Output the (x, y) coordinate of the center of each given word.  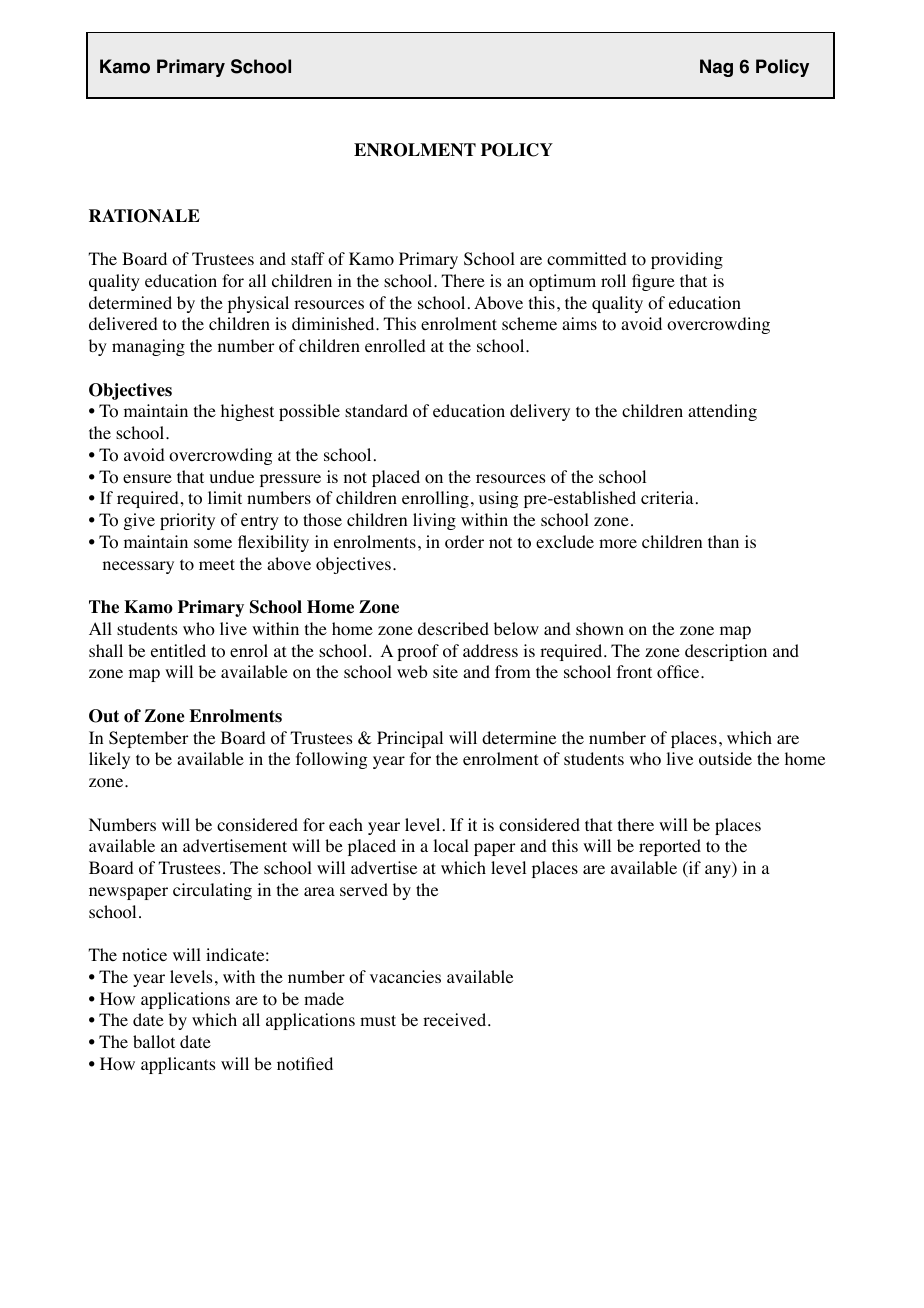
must (378, 1020)
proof (418, 652)
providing (687, 260)
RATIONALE (144, 216)
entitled (178, 650)
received (456, 1019)
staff (308, 258)
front (634, 672)
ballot (154, 1042)
